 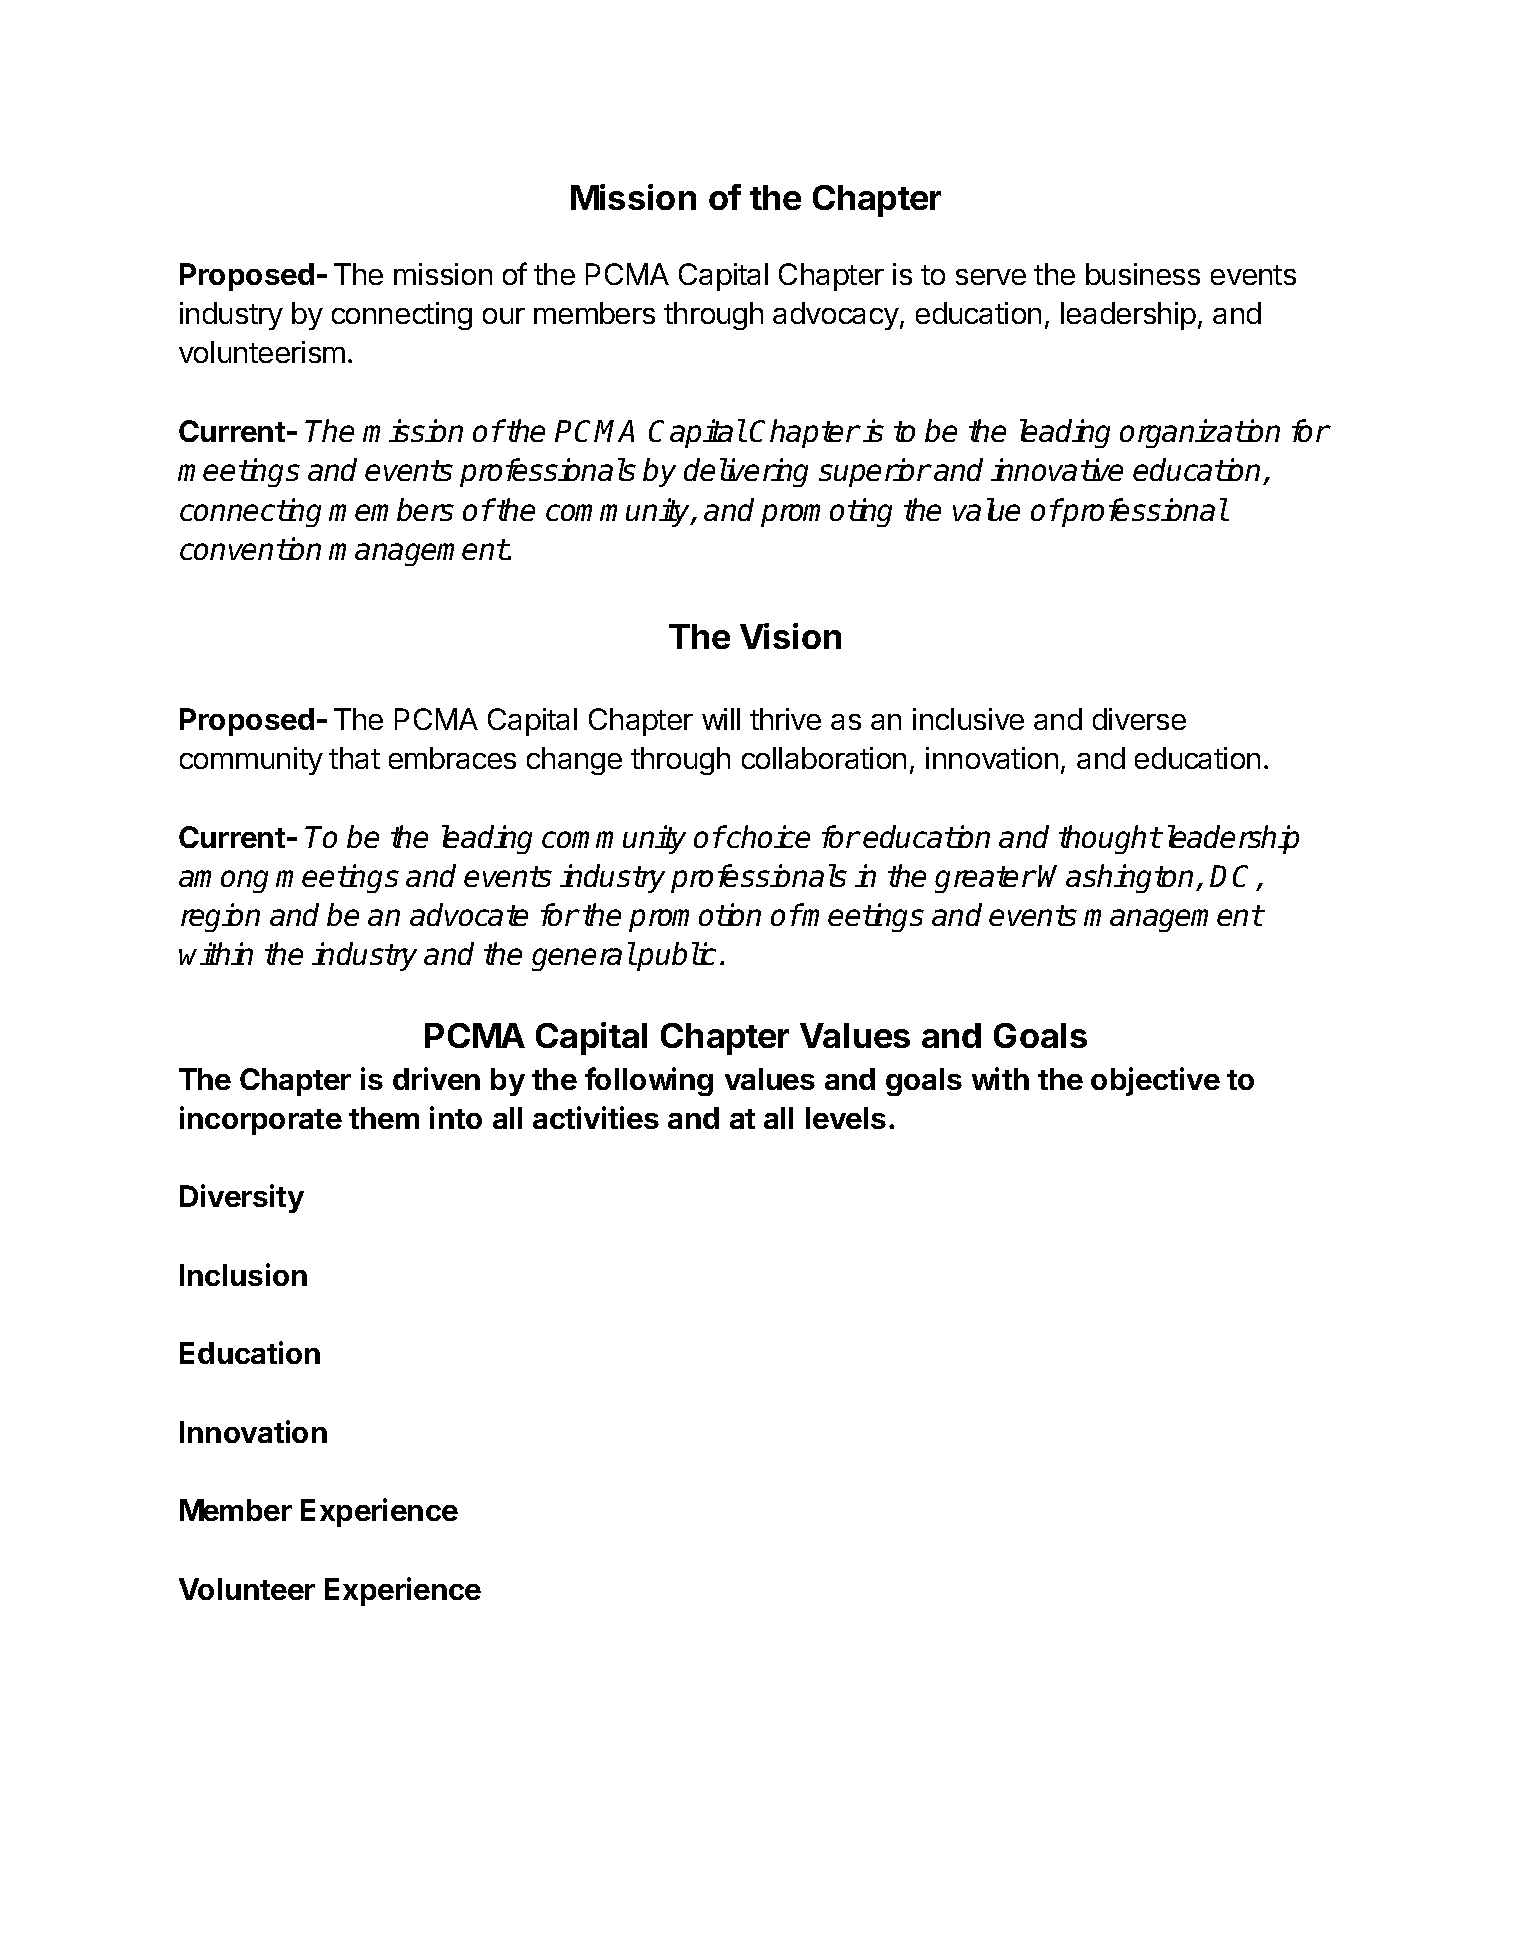 I want to click on Vision, so click(x=790, y=636).
